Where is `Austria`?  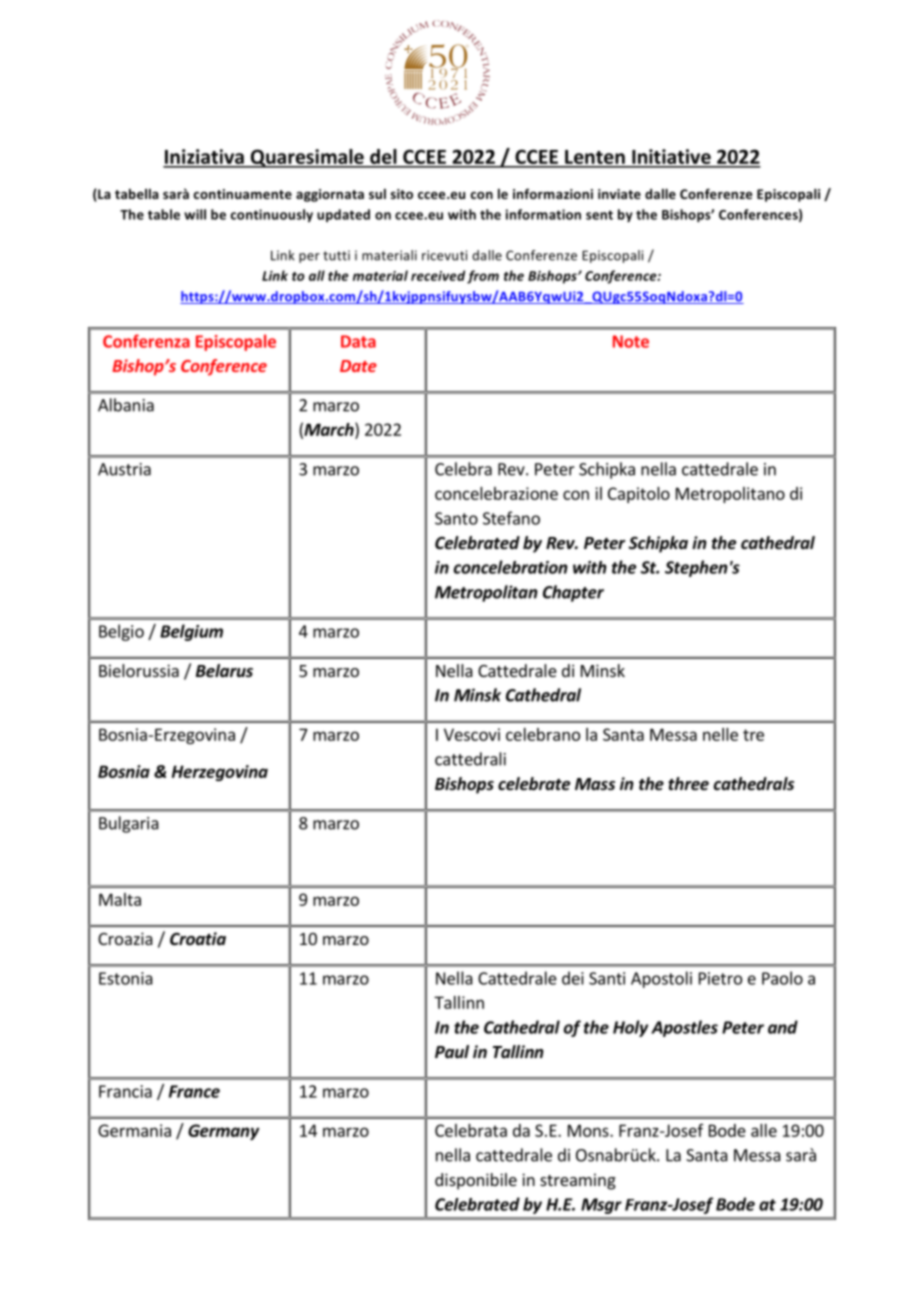
Austria is located at coordinates (124, 469).
